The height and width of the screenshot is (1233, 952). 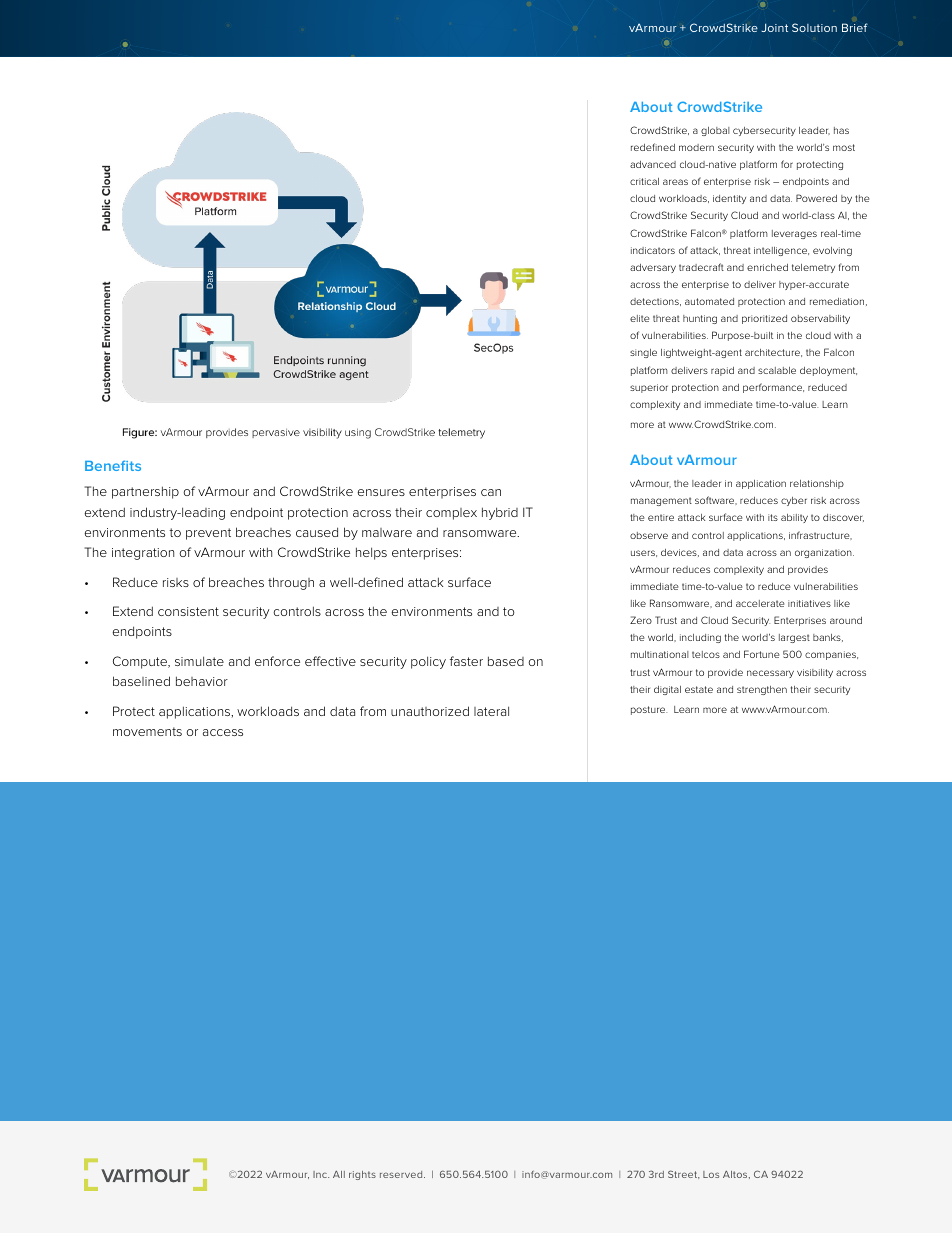 I want to click on critical, so click(x=644, y=181).
